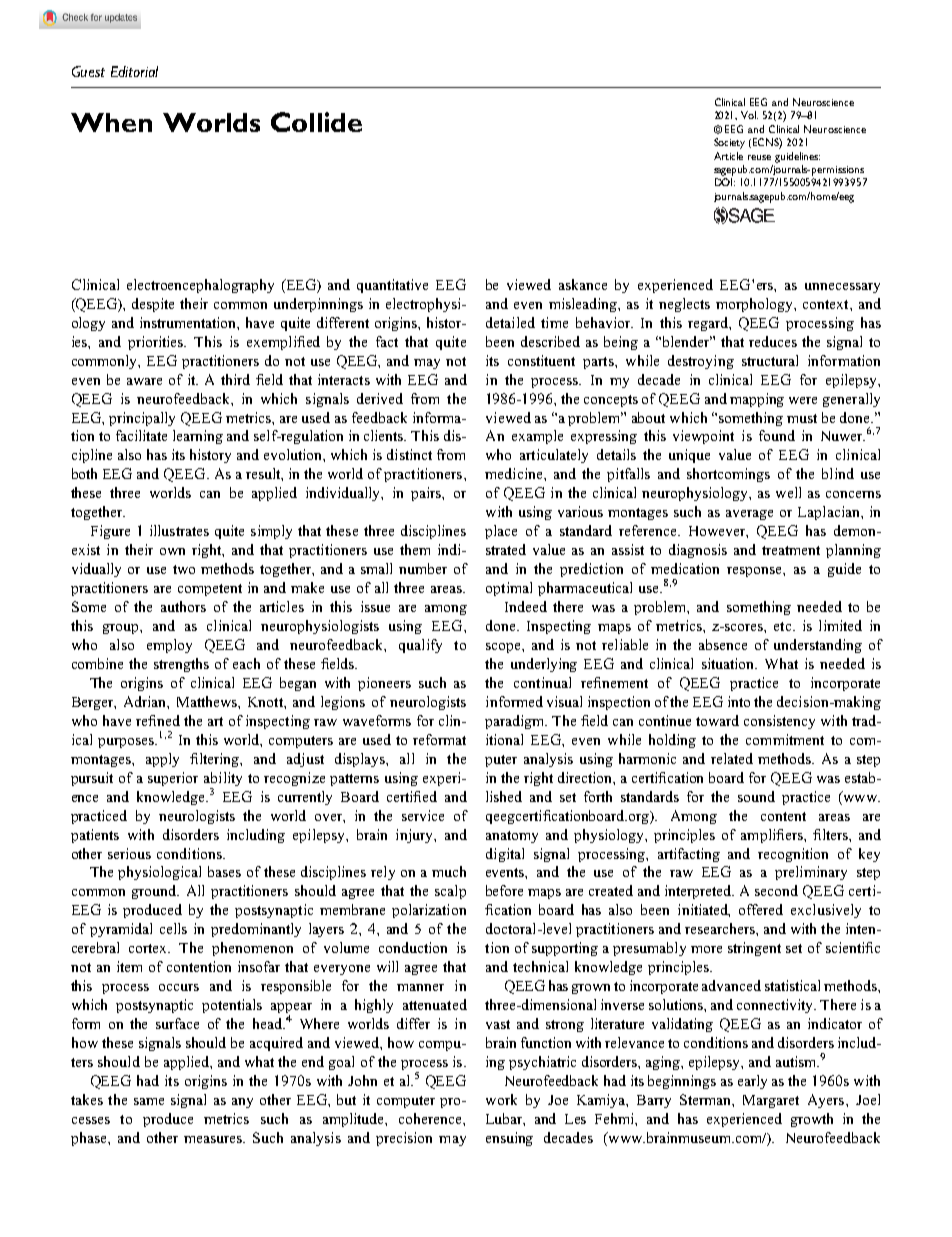 The width and height of the page is (952, 1237). I want to click on Editorial, so click(134, 71).
